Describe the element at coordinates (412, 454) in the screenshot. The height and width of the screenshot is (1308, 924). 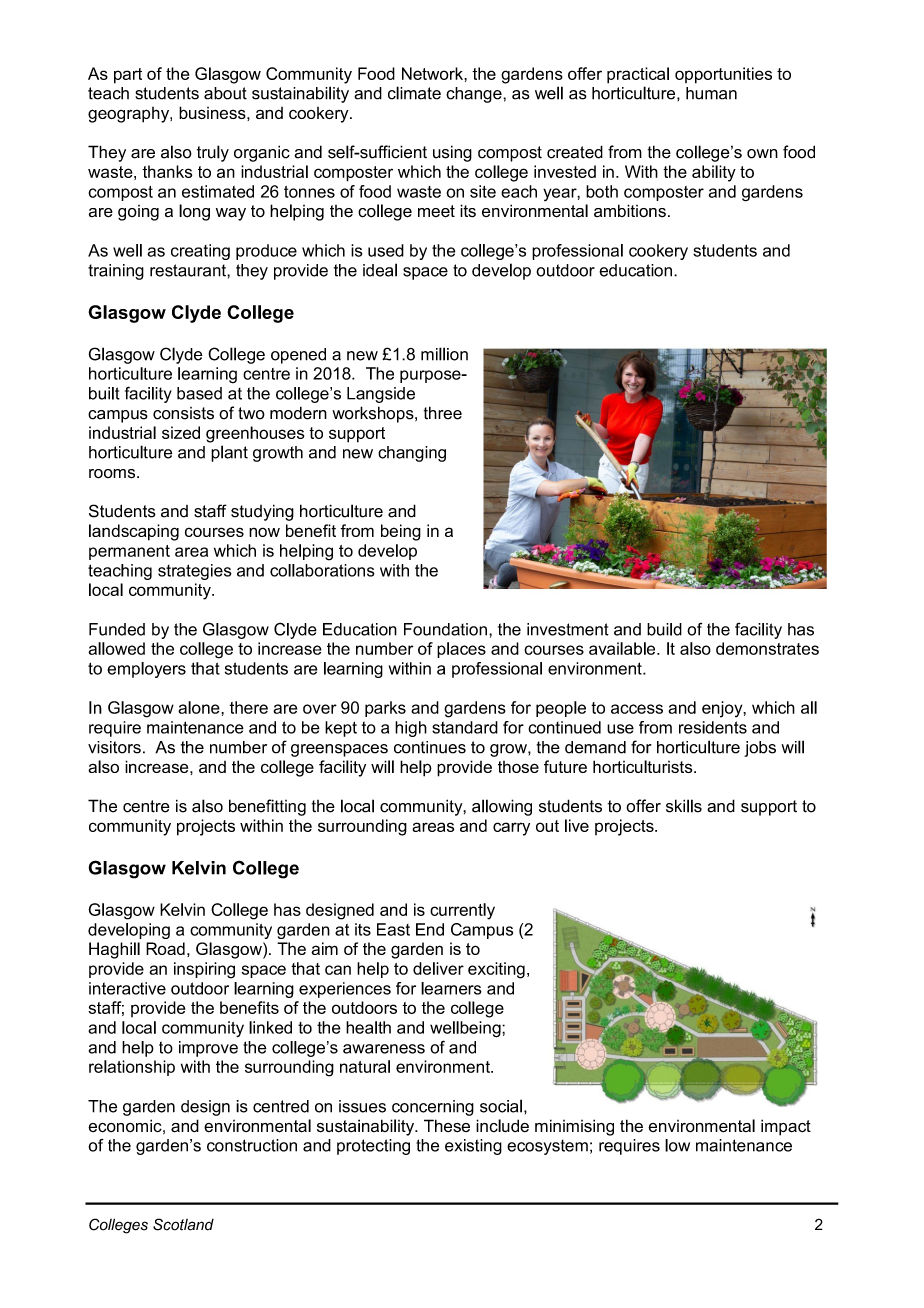
I see `changing` at that location.
